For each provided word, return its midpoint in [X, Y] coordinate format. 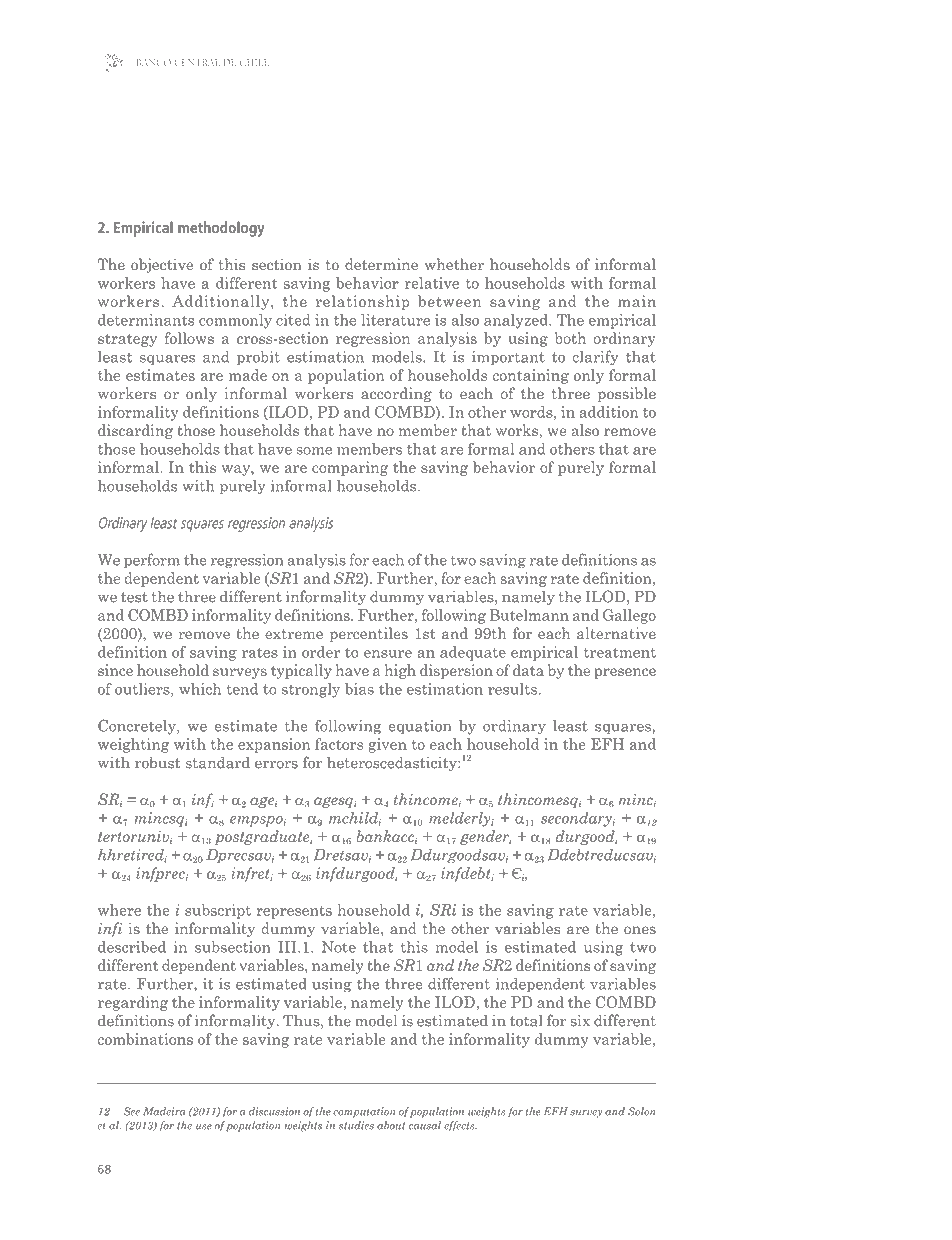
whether [454, 264]
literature [395, 320]
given [388, 745]
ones [640, 930]
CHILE [254, 62]
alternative [616, 633]
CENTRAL [197, 62]
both [570, 338]
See [132, 1111]
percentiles [369, 634]
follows [189, 338]
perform [152, 561]
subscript [218, 911]
